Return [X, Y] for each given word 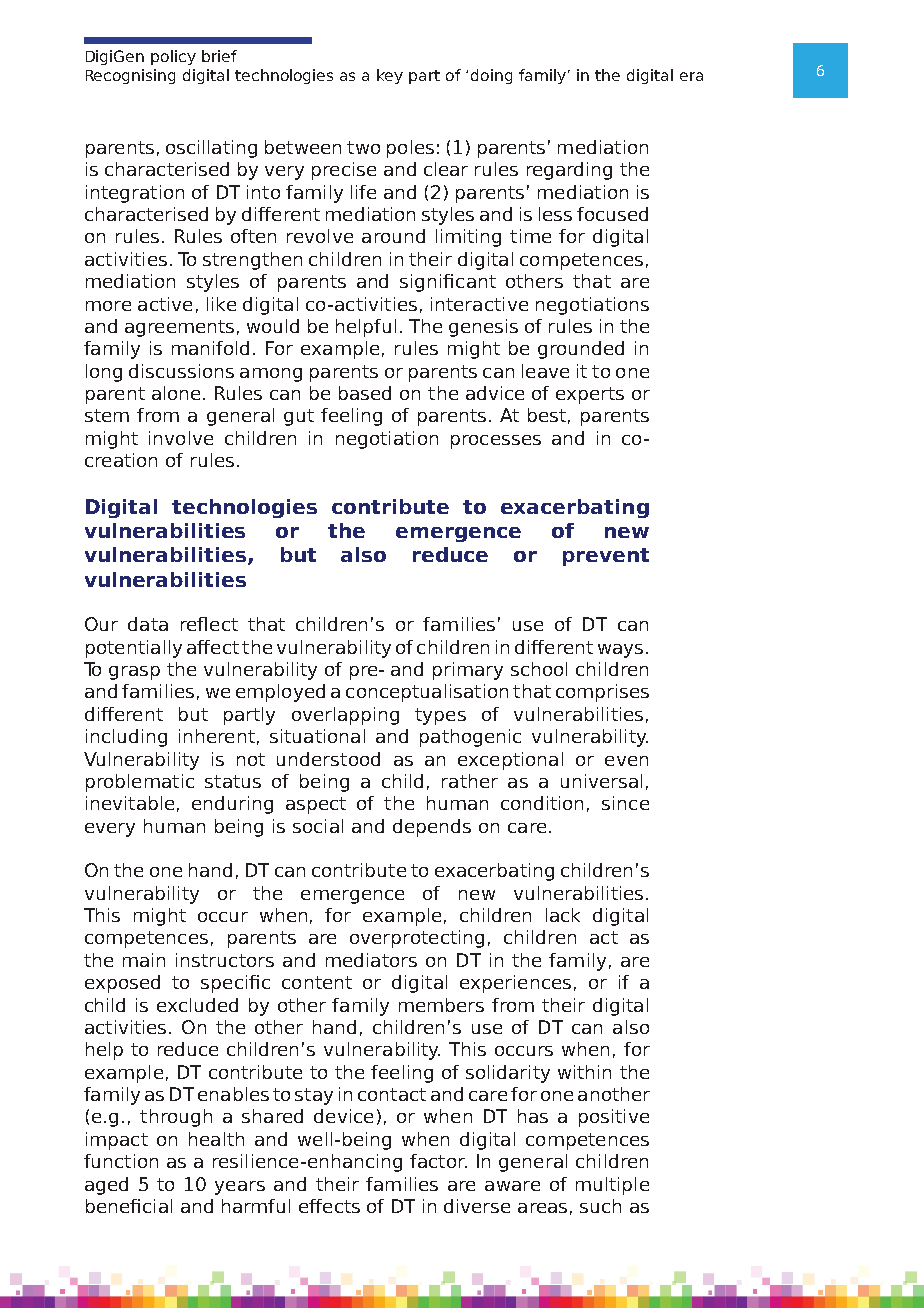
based [365, 393]
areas [542, 1208]
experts [590, 395]
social [318, 826]
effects [329, 1206]
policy [173, 57]
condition [542, 803]
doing [491, 76]
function [121, 1161]
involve [181, 438]
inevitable [130, 803]
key [390, 76]
